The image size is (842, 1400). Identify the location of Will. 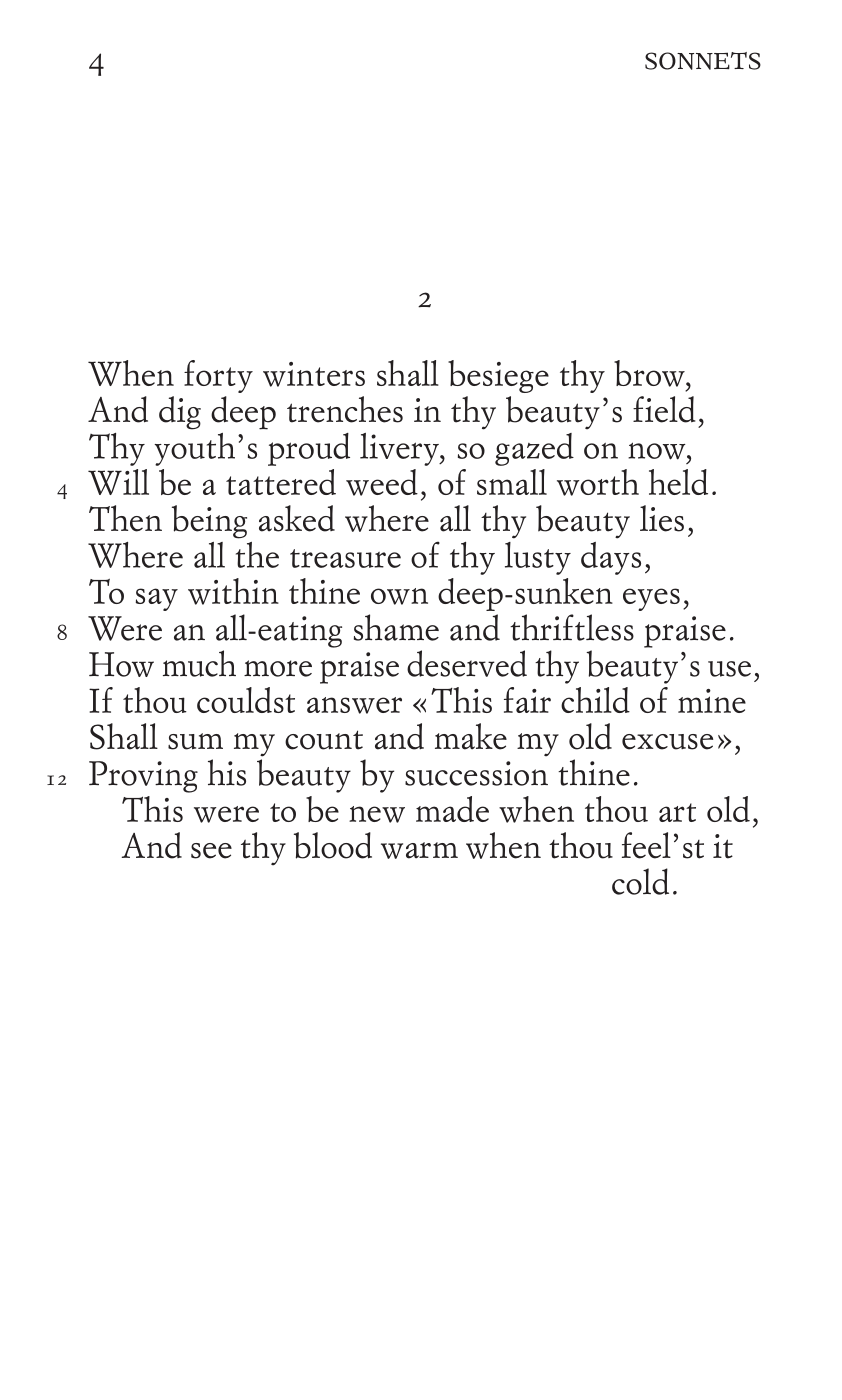
(118, 482).
